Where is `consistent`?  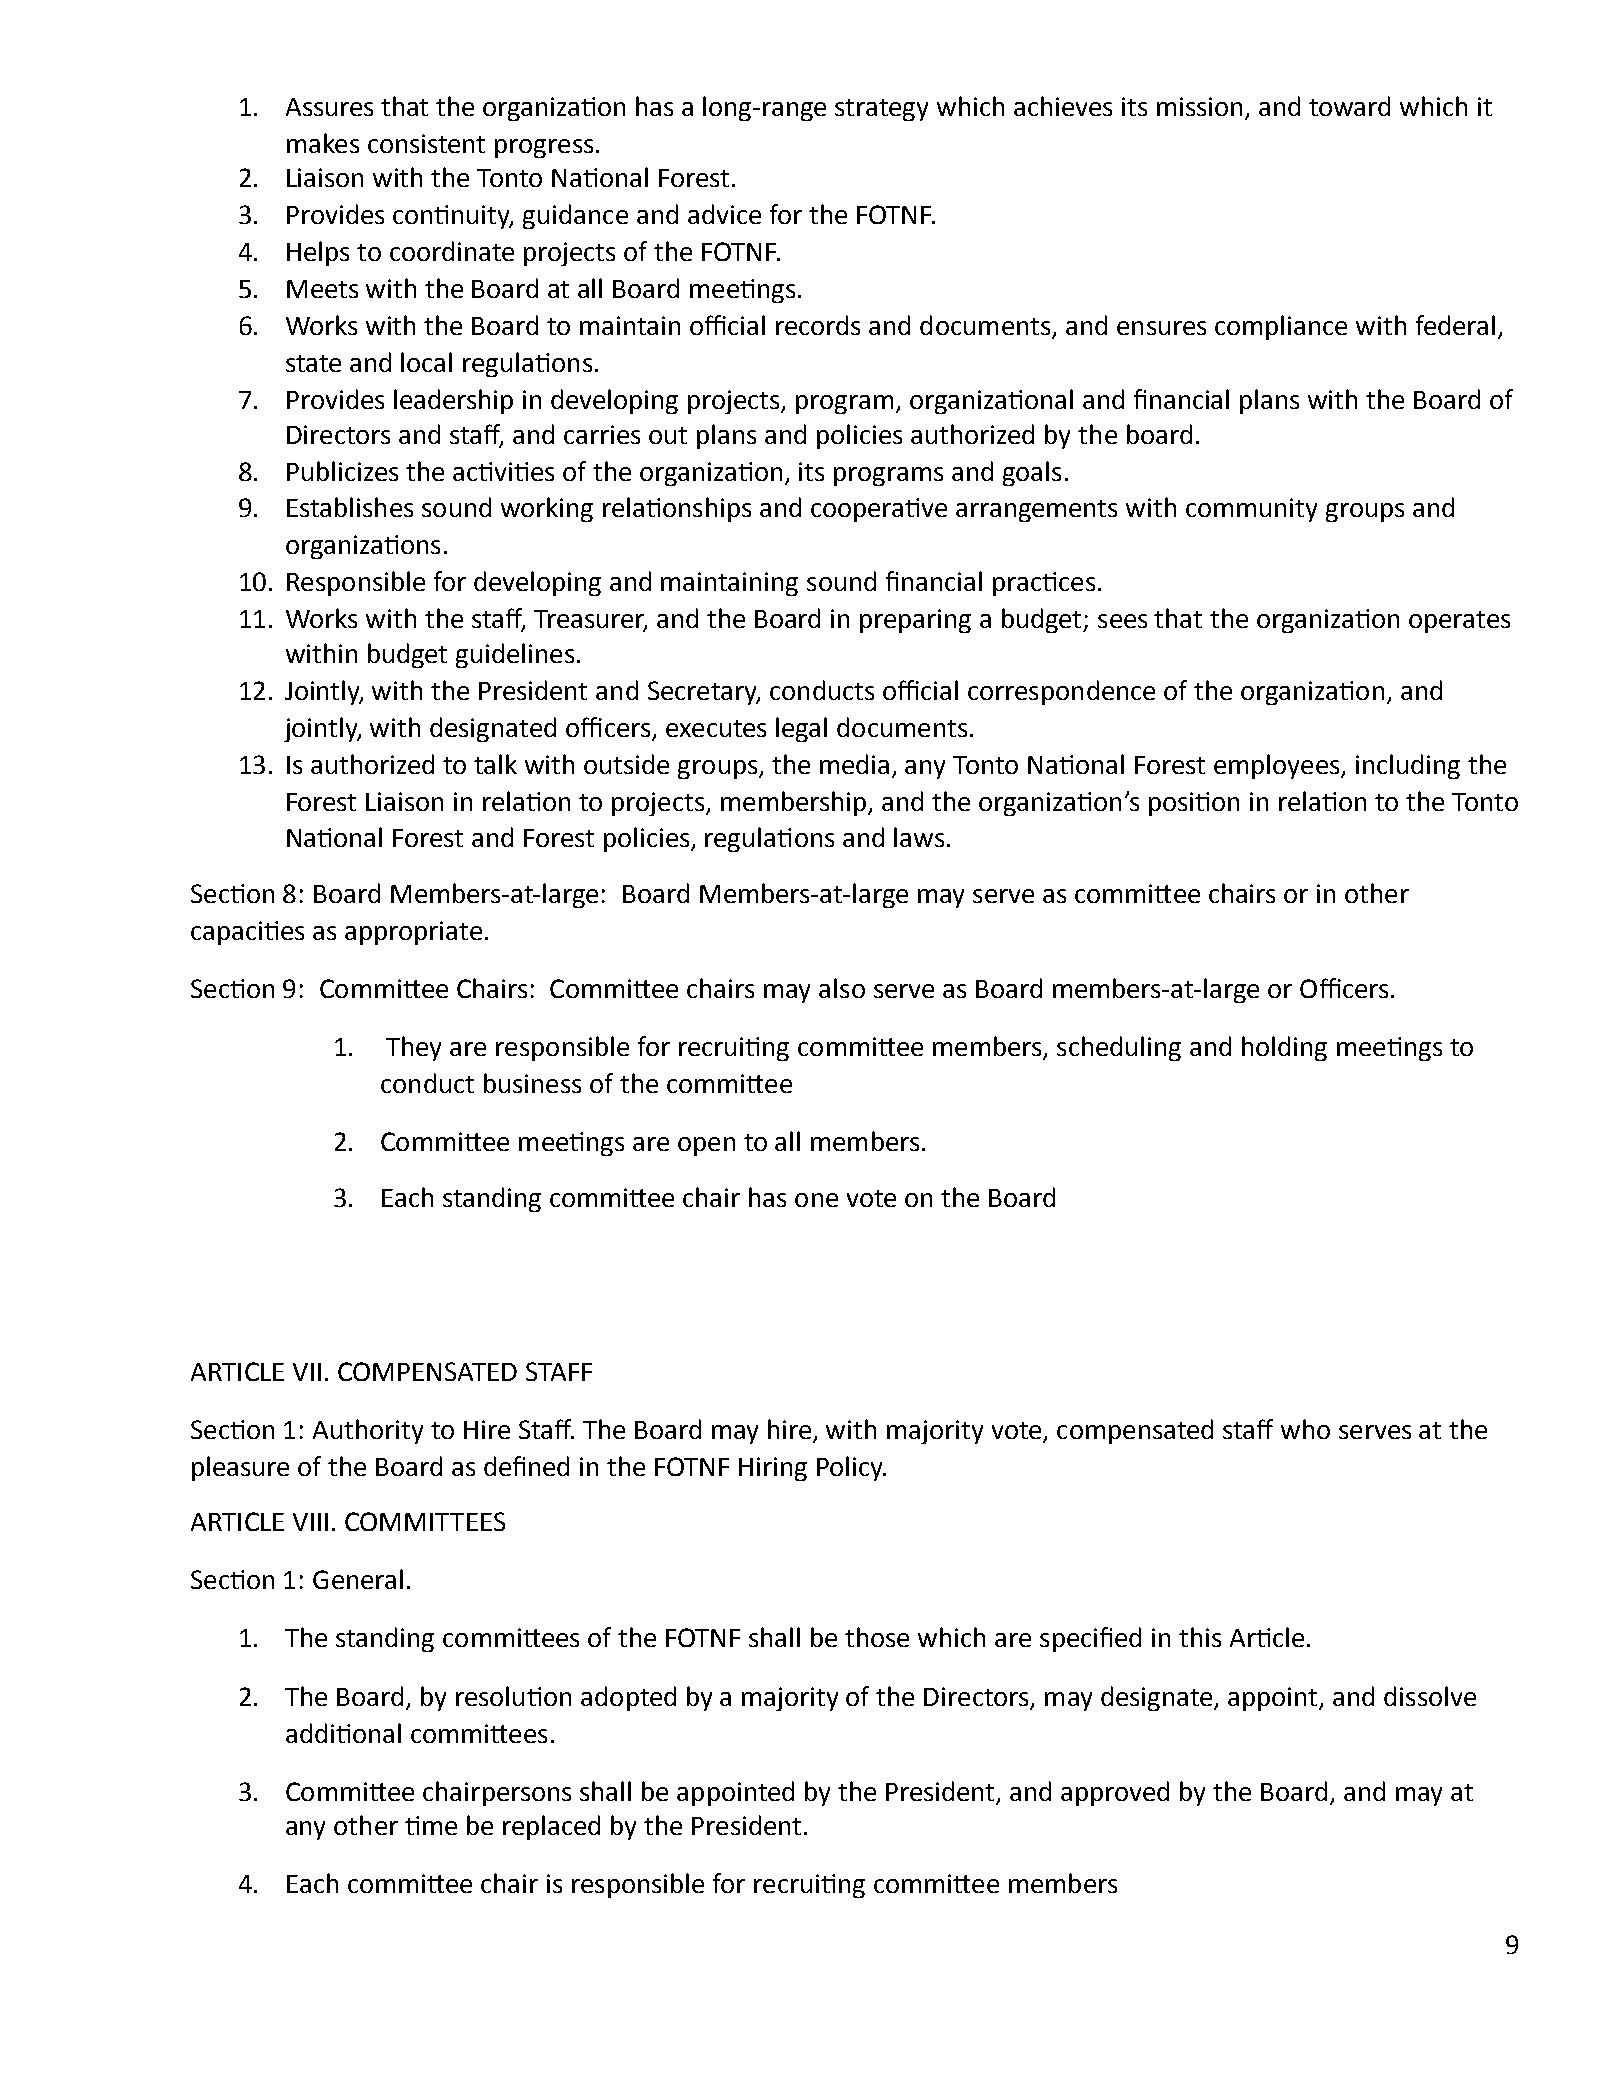
consistent is located at coordinates (426, 143).
